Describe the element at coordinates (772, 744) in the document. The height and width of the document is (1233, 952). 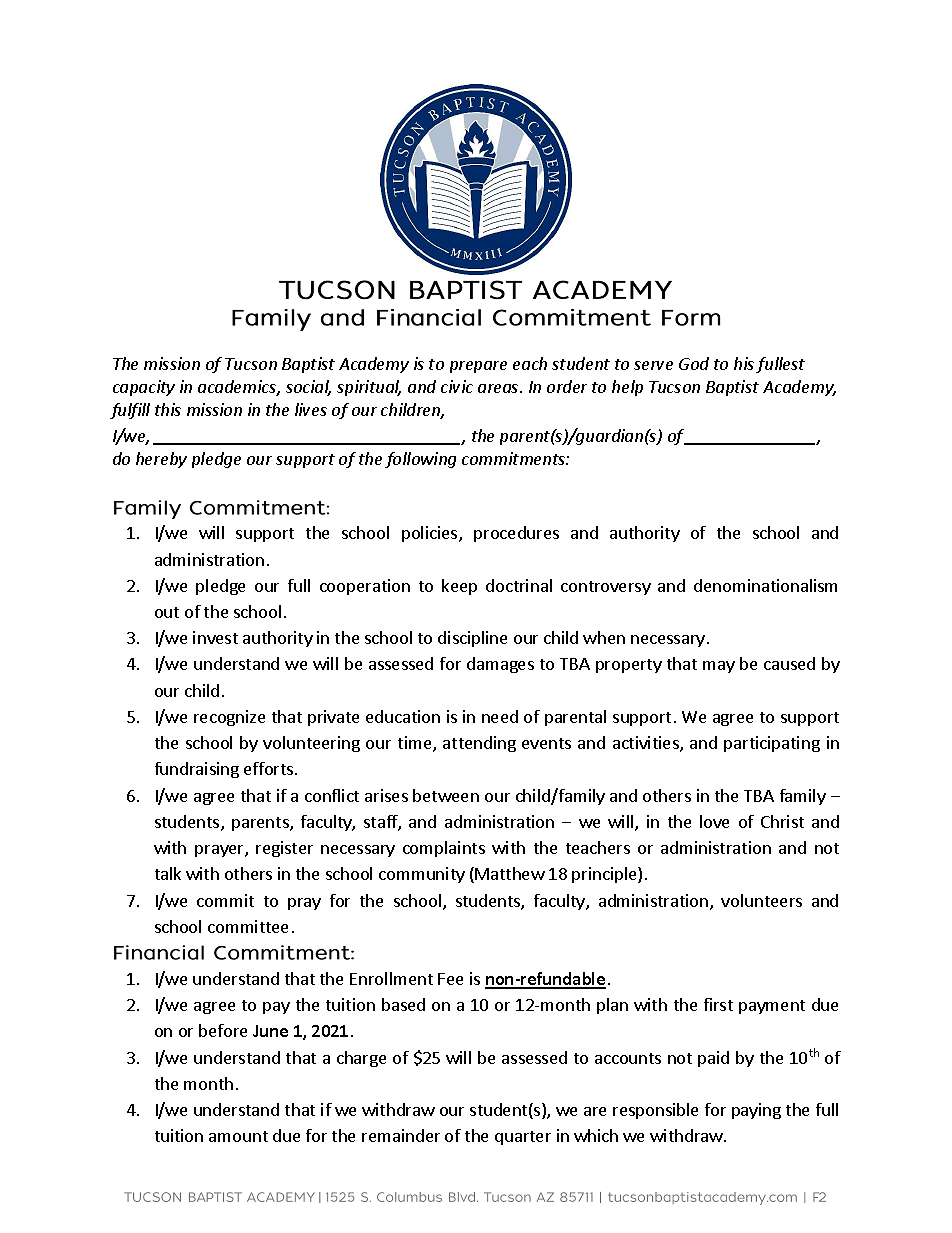
I see `participating` at that location.
